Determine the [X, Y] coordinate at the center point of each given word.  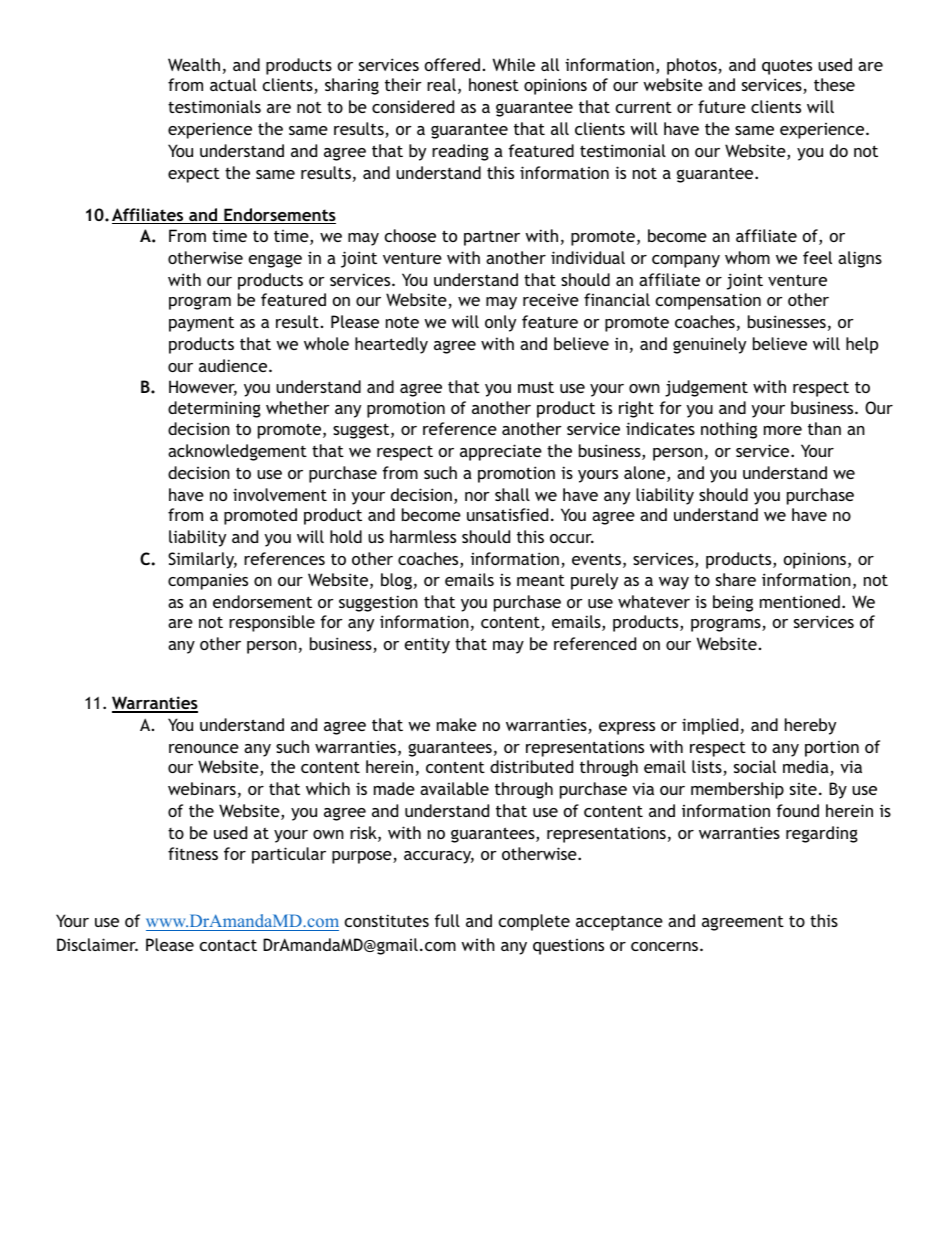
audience [234, 365]
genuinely [709, 345]
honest [494, 84]
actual [233, 84]
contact [228, 945]
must [536, 387]
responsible [272, 623]
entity [427, 645]
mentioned [800, 601]
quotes [787, 67]
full [447, 920]
